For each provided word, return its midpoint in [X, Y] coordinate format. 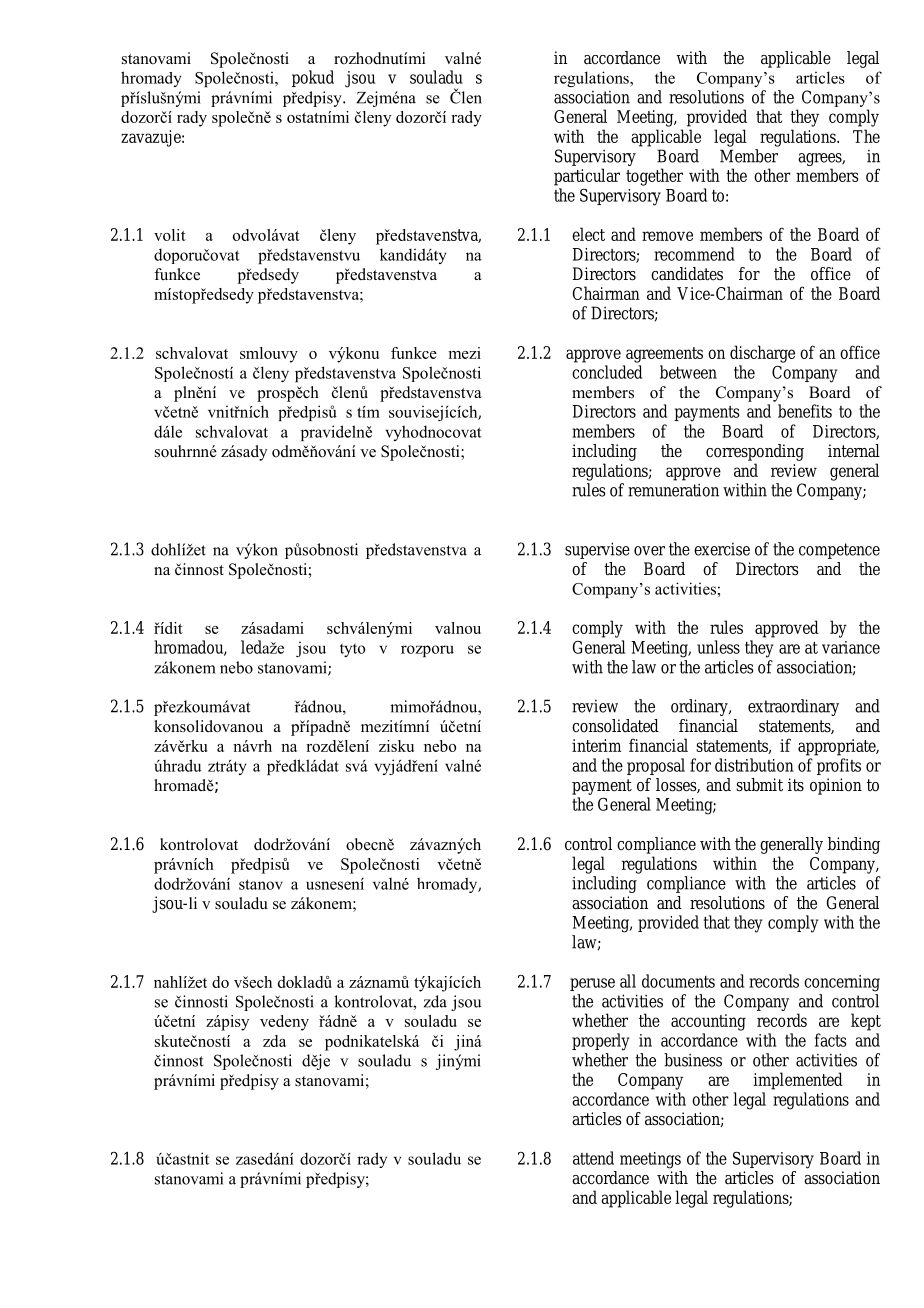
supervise [597, 550]
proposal [656, 766]
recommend [694, 254]
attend [593, 1158]
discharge [762, 354]
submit [759, 785]
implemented [798, 1081]
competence [839, 551]
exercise [722, 549]
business [693, 1060]
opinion [836, 786]
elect [588, 234]
